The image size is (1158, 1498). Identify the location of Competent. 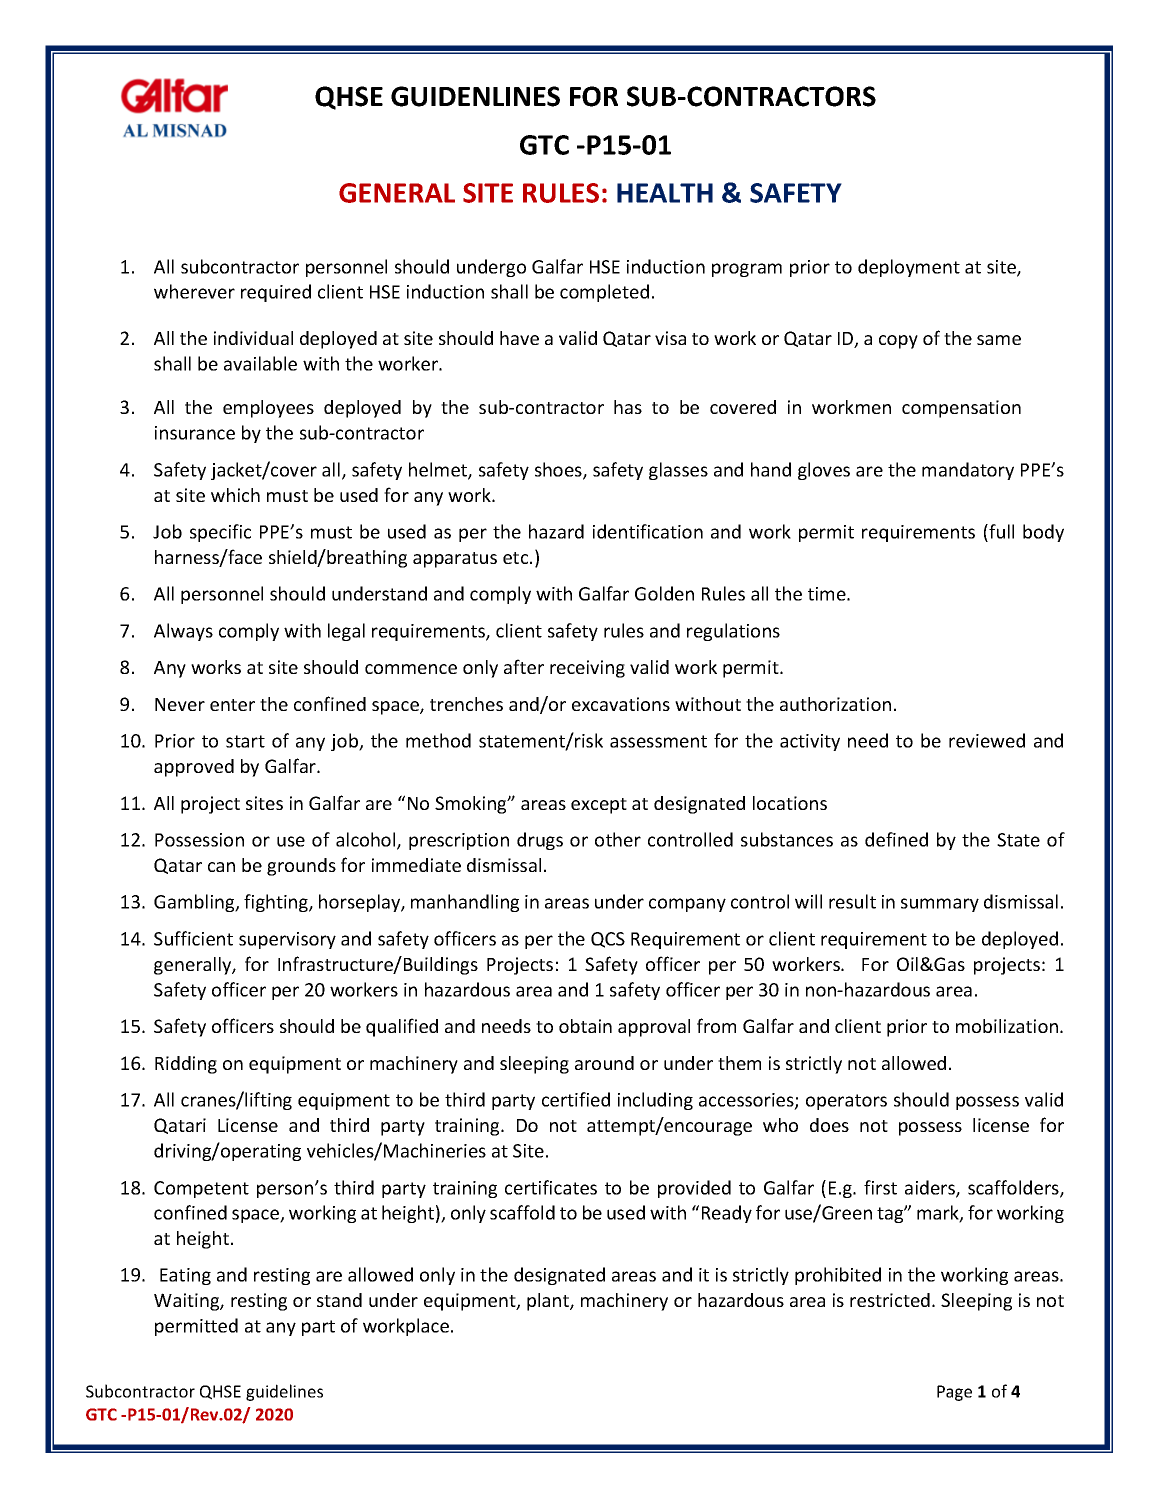
(201, 1189).
